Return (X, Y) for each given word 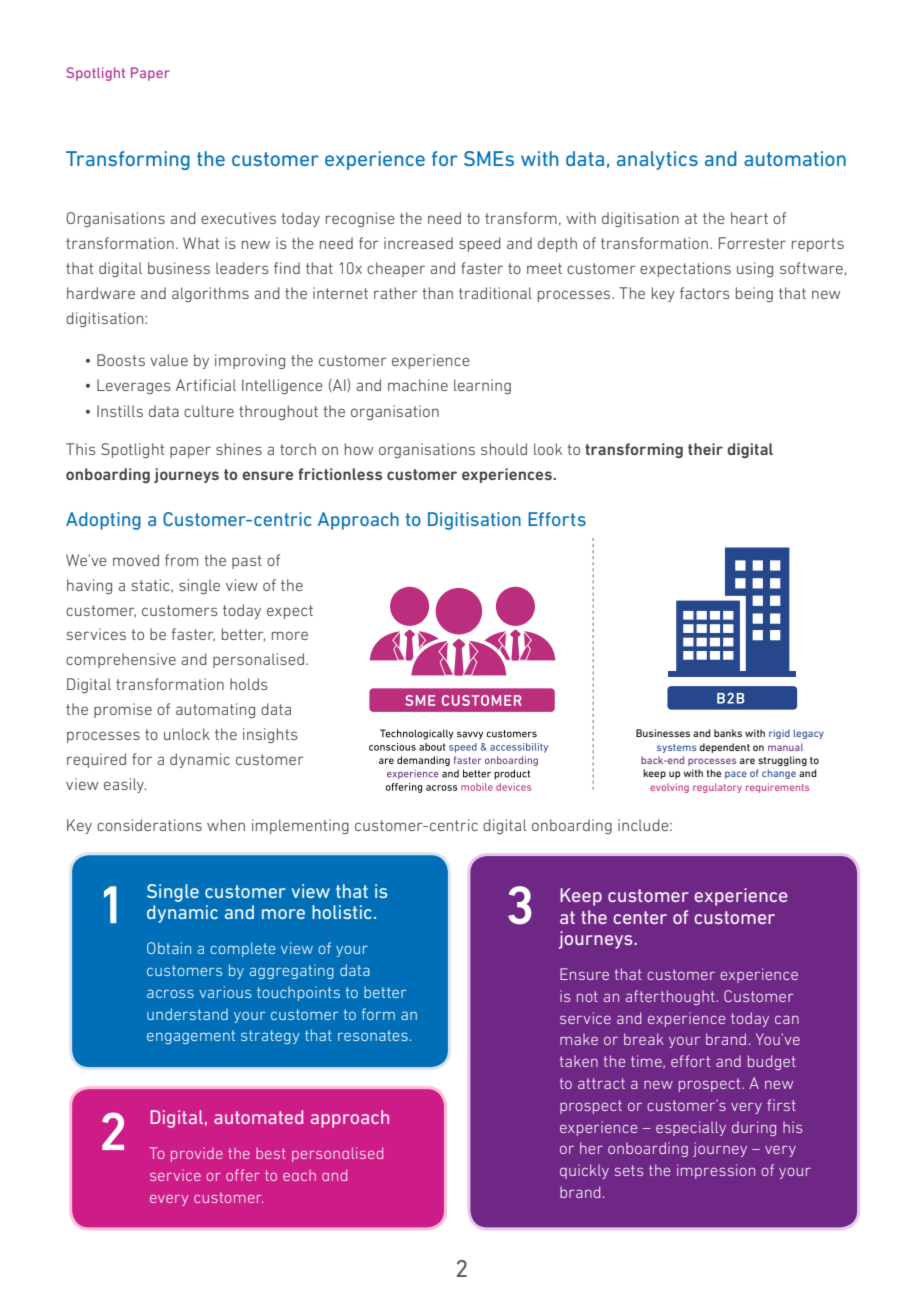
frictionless (340, 474)
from (181, 560)
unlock (187, 734)
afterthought (671, 997)
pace (736, 775)
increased (418, 243)
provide (197, 1154)
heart (749, 218)
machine (418, 385)
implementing (300, 826)
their (705, 449)
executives (238, 218)
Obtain (169, 948)
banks (728, 733)
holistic (342, 912)
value (169, 360)
